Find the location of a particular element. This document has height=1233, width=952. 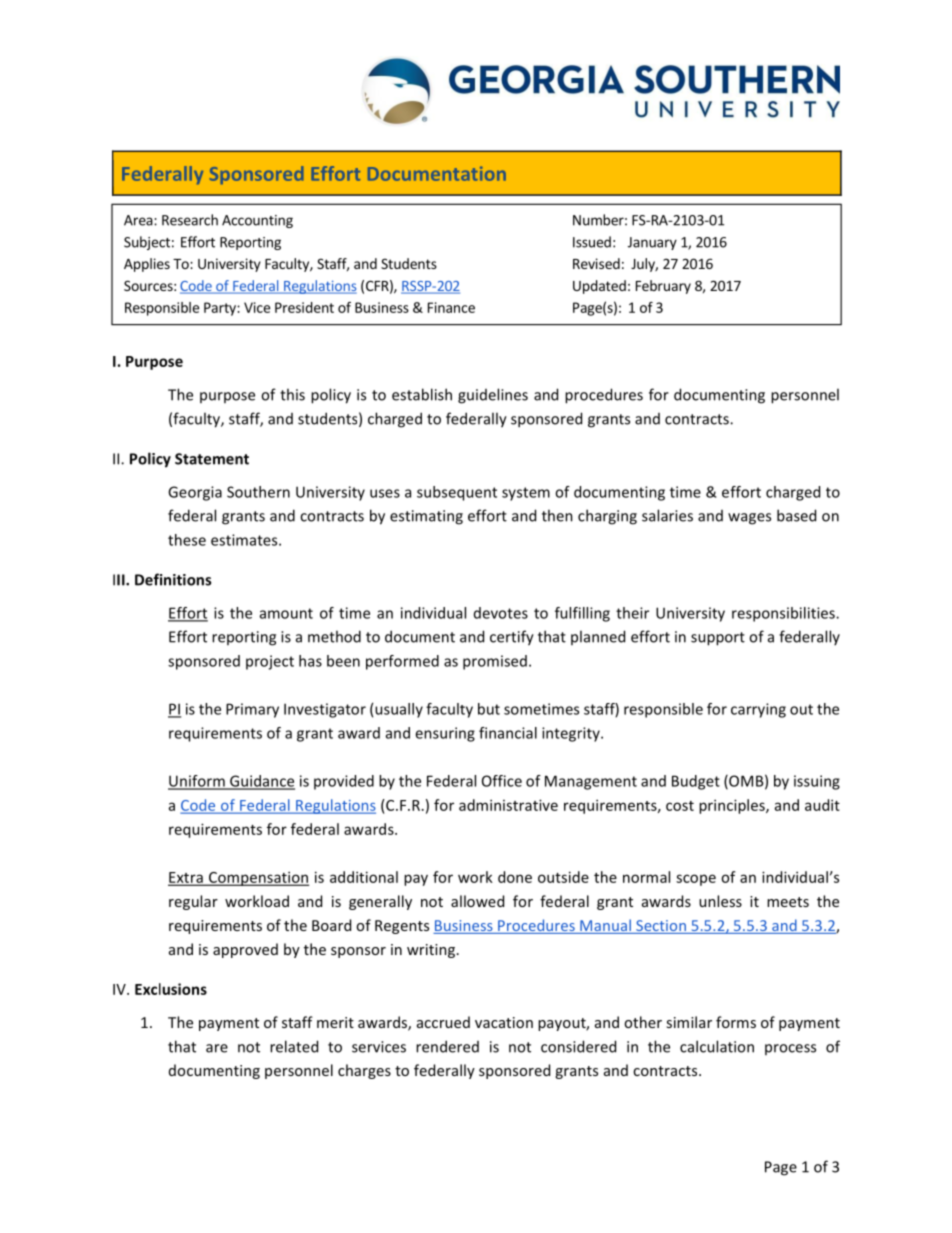

Extra is located at coordinates (186, 878).
